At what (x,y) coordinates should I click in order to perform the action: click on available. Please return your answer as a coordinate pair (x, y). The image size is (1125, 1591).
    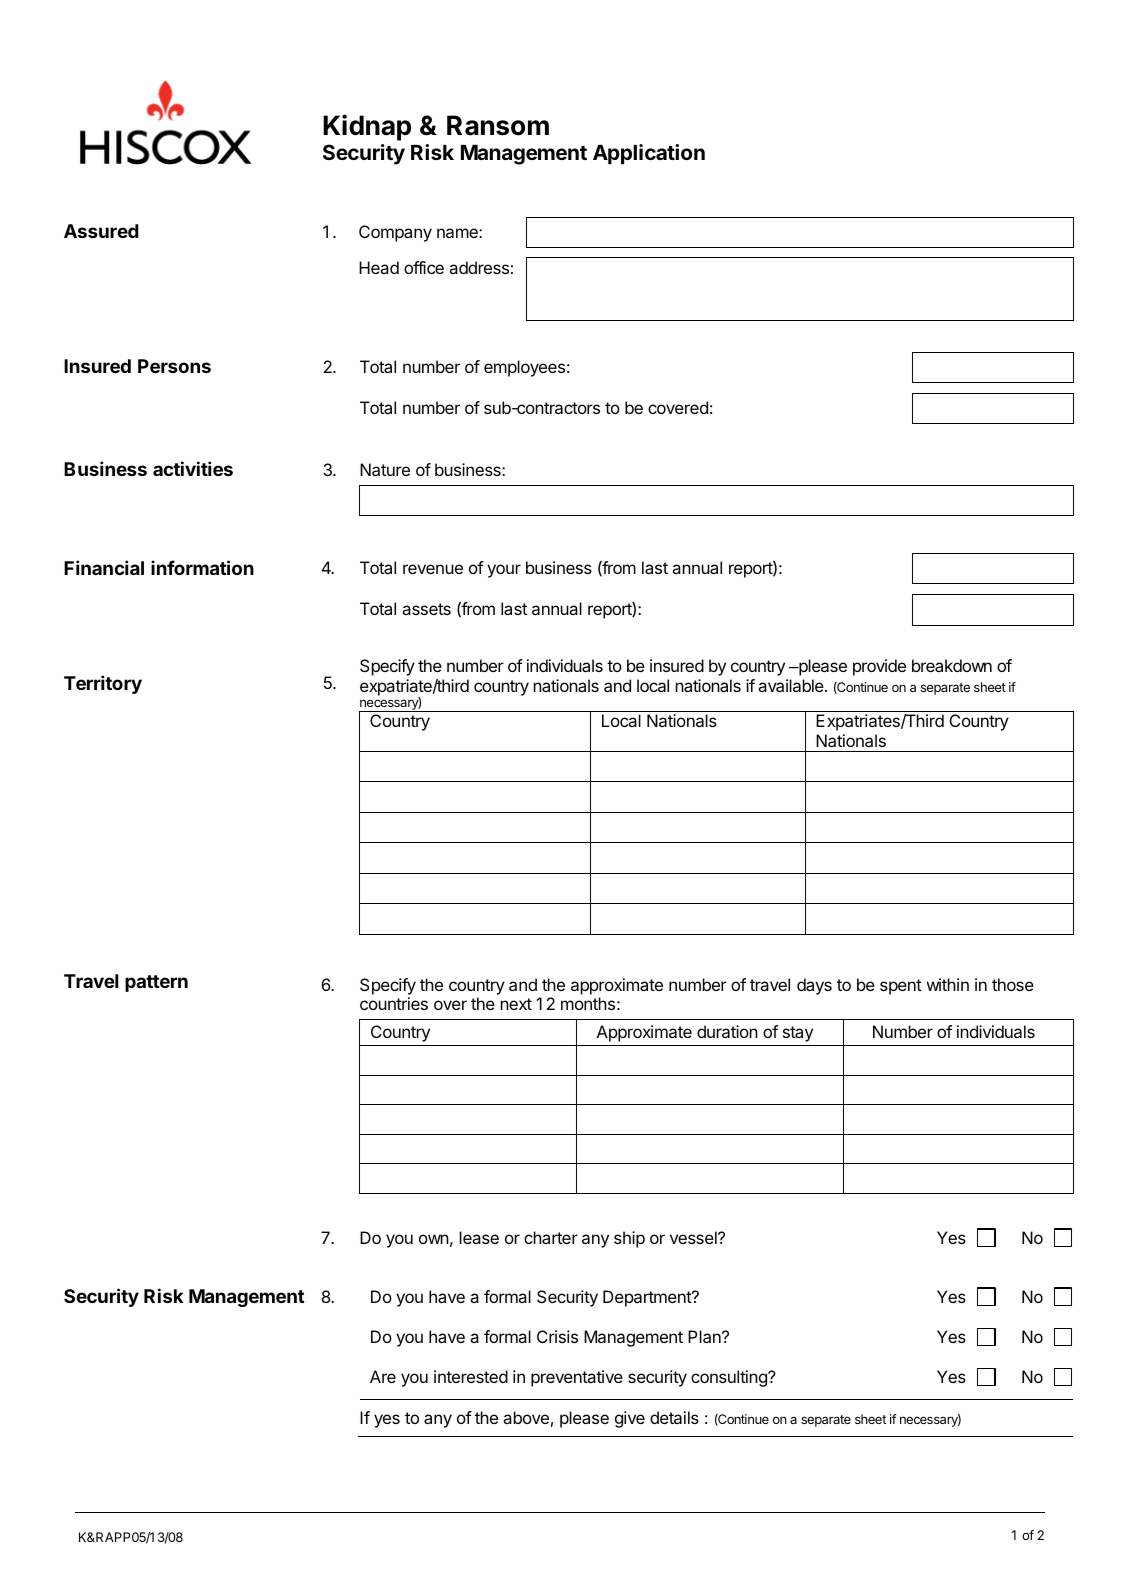
    Looking at the image, I should click on (792, 685).
